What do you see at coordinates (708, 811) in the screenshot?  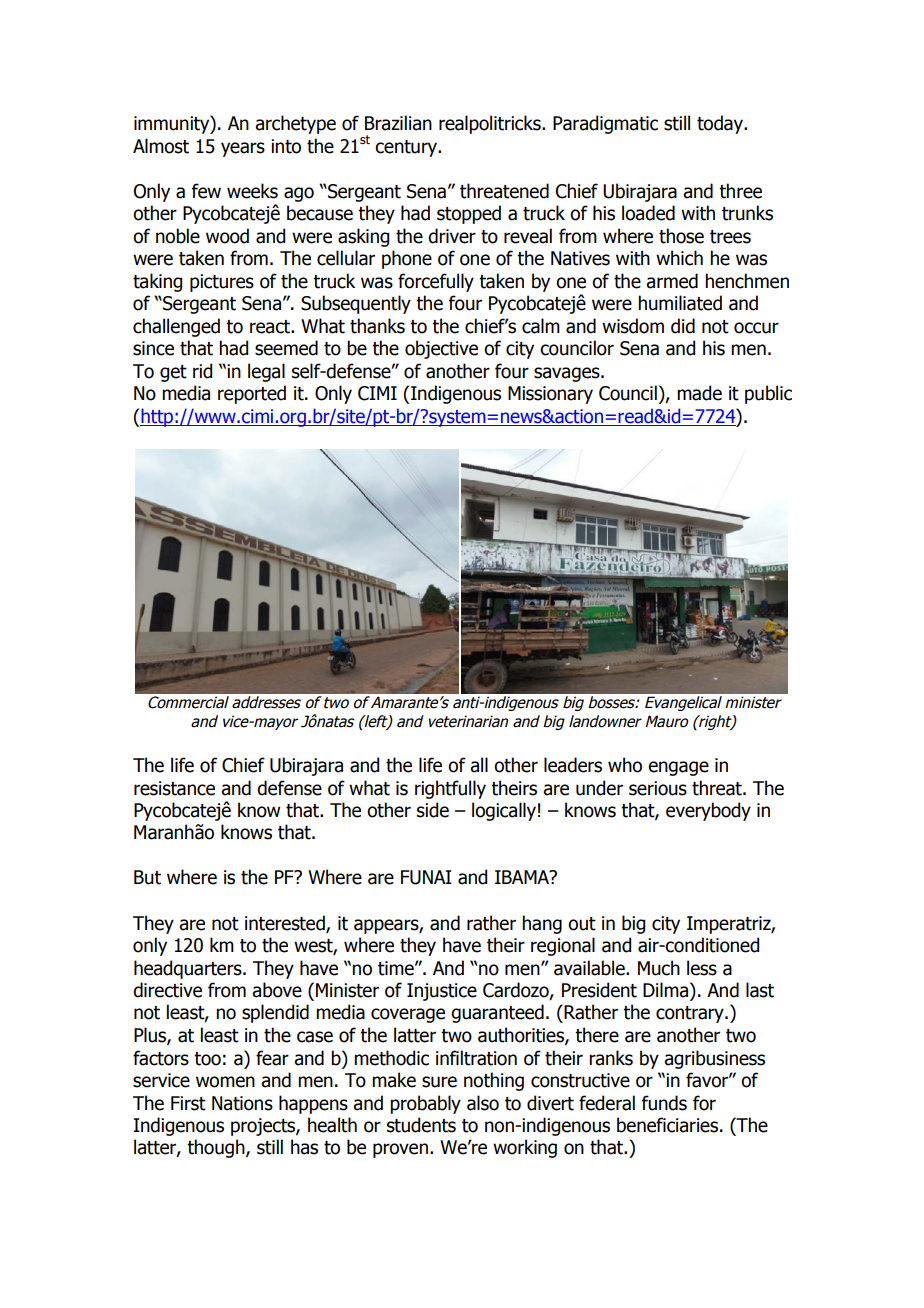 I see `everybody` at bounding box center [708, 811].
